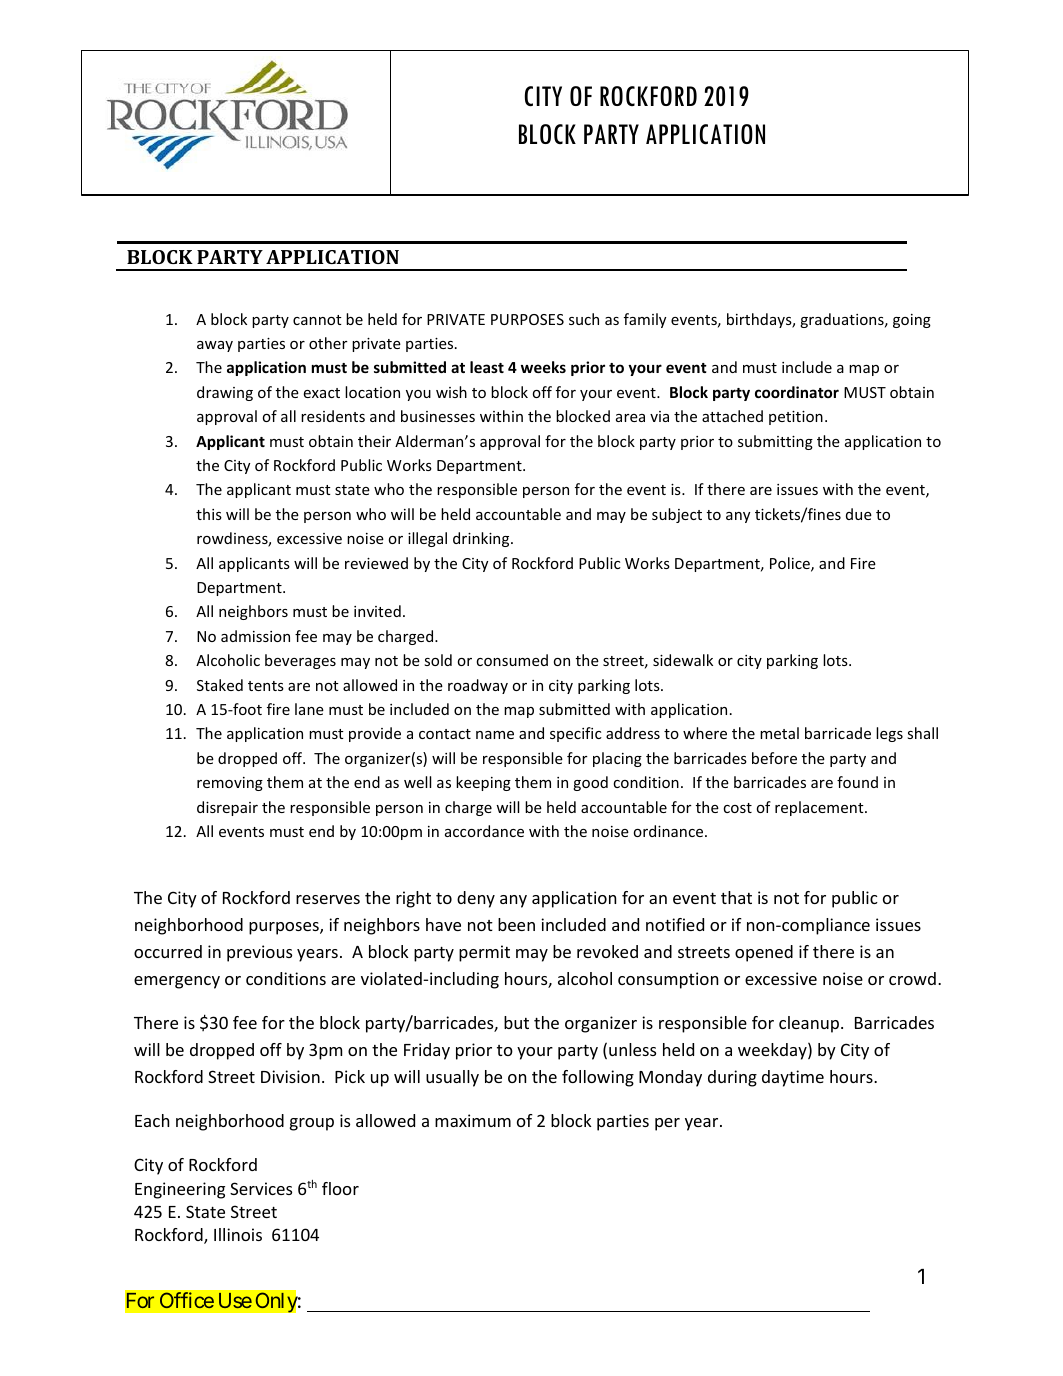  Describe the element at coordinates (255, 636) in the page. I see `admission` at that location.
